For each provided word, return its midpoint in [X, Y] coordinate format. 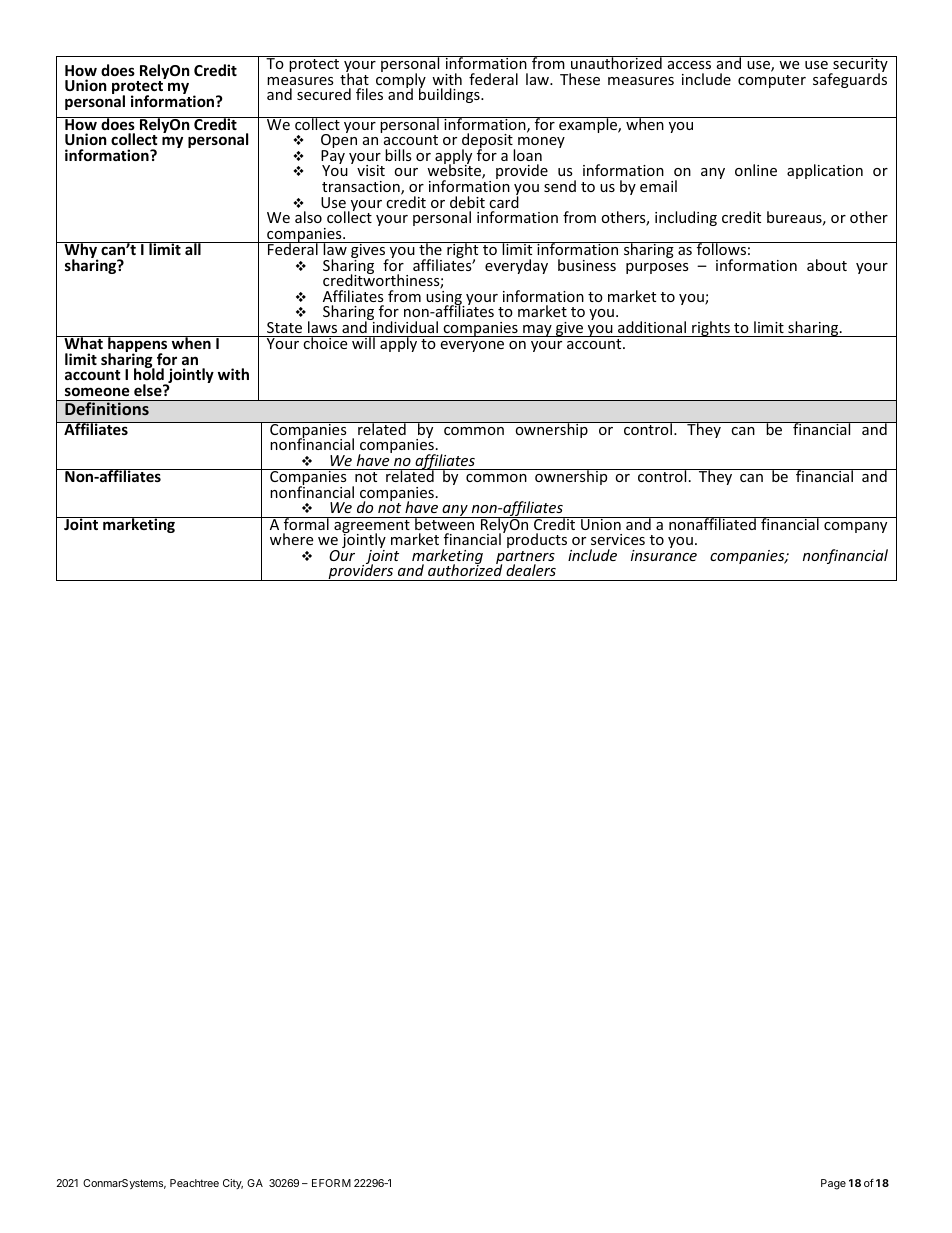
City [233, 1184]
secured [324, 94]
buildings [450, 94]
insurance [664, 555]
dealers [531, 570]
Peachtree [194, 1183]
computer [772, 81]
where [291, 539]
